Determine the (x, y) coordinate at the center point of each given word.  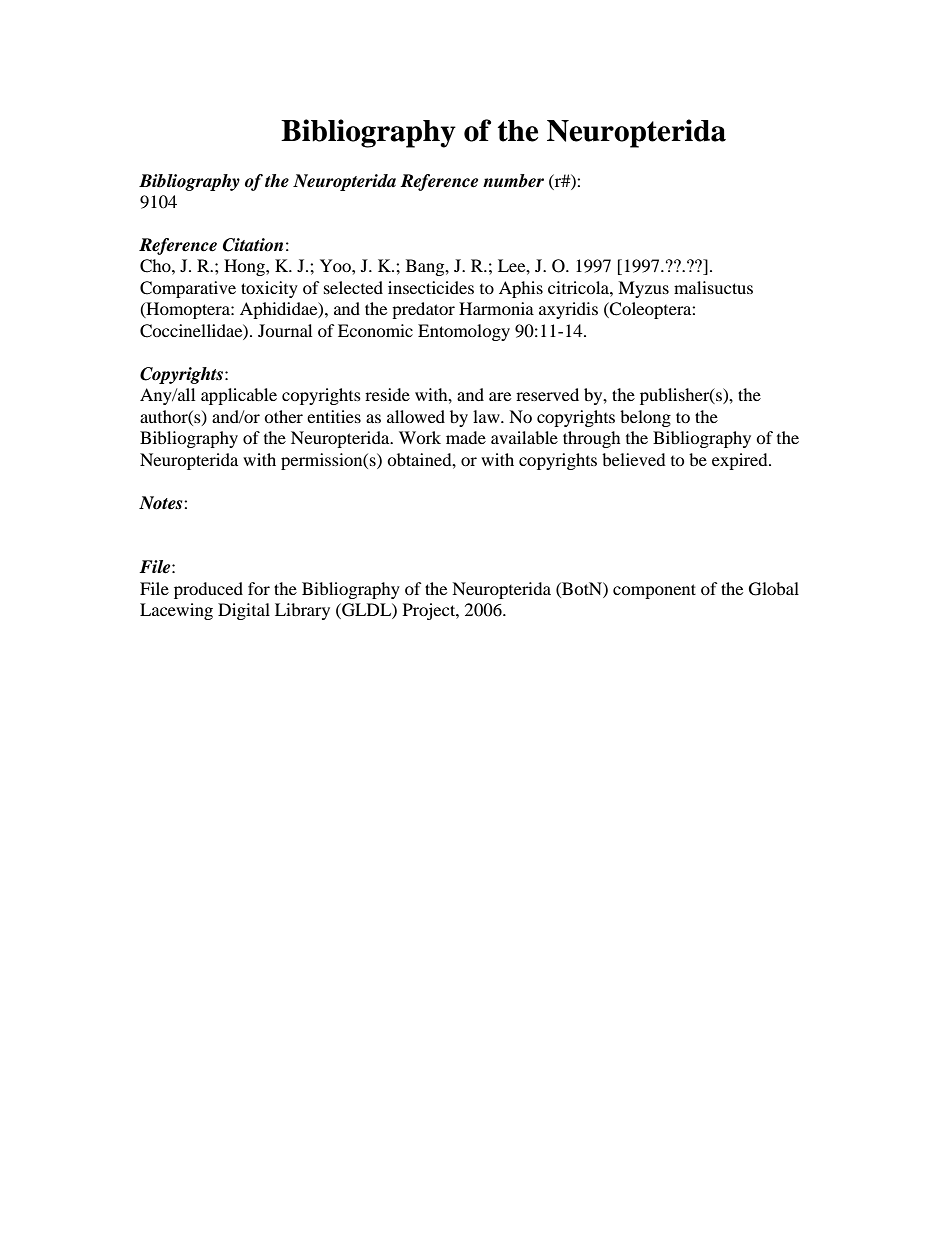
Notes (162, 503)
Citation (253, 245)
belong (645, 418)
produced (208, 590)
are (500, 396)
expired (741, 461)
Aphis (521, 289)
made (466, 437)
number (513, 181)
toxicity (269, 289)
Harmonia (496, 308)
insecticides (431, 287)
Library (302, 611)
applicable (239, 396)
